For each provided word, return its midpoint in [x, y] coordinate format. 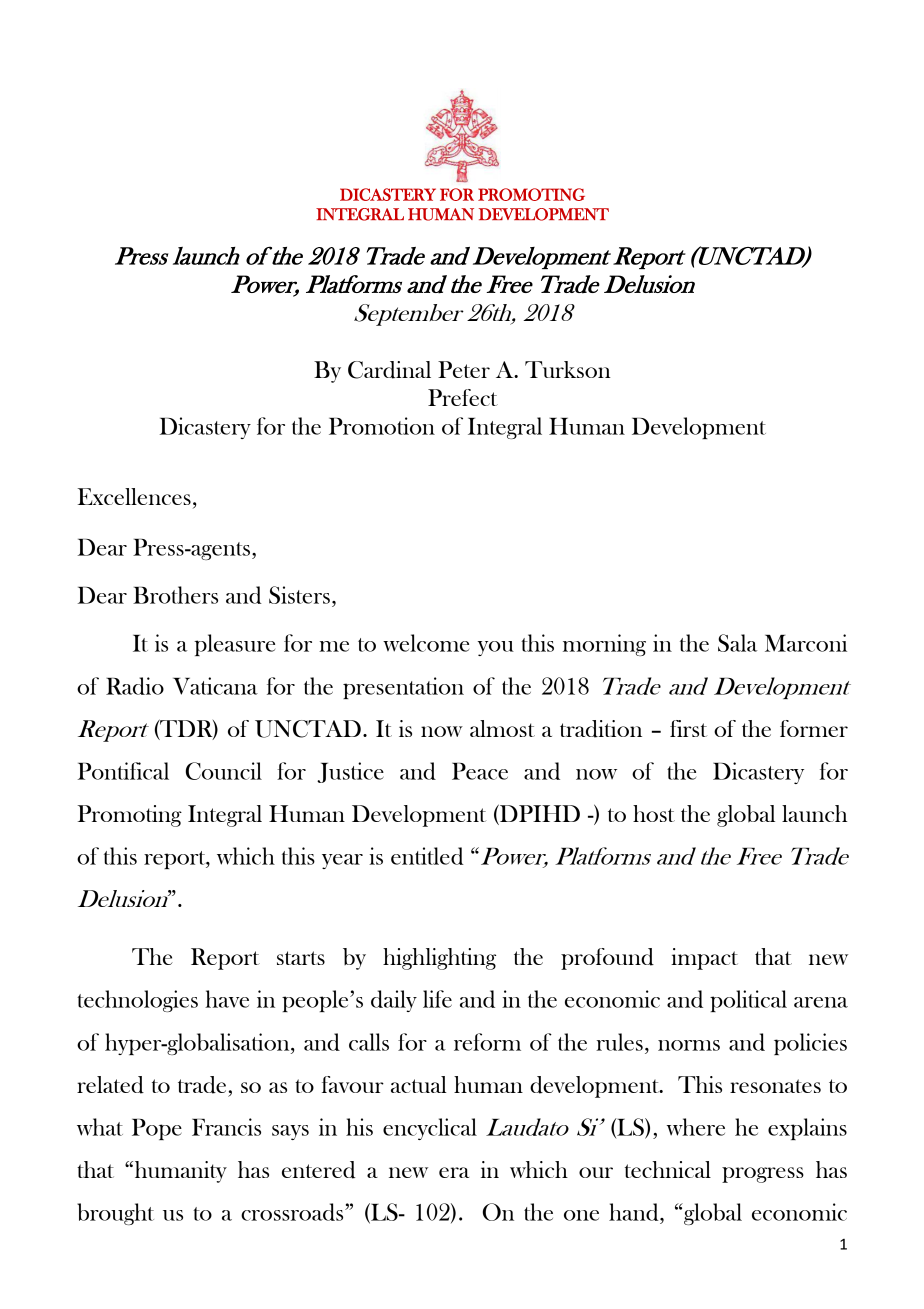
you [496, 648]
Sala [737, 643]
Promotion [382, 426]
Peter [464, 369]
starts [301, 958]
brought [115, 1214]
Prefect [463, 397]
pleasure [234, 645]
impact [704, 959]
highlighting [439, 959]
